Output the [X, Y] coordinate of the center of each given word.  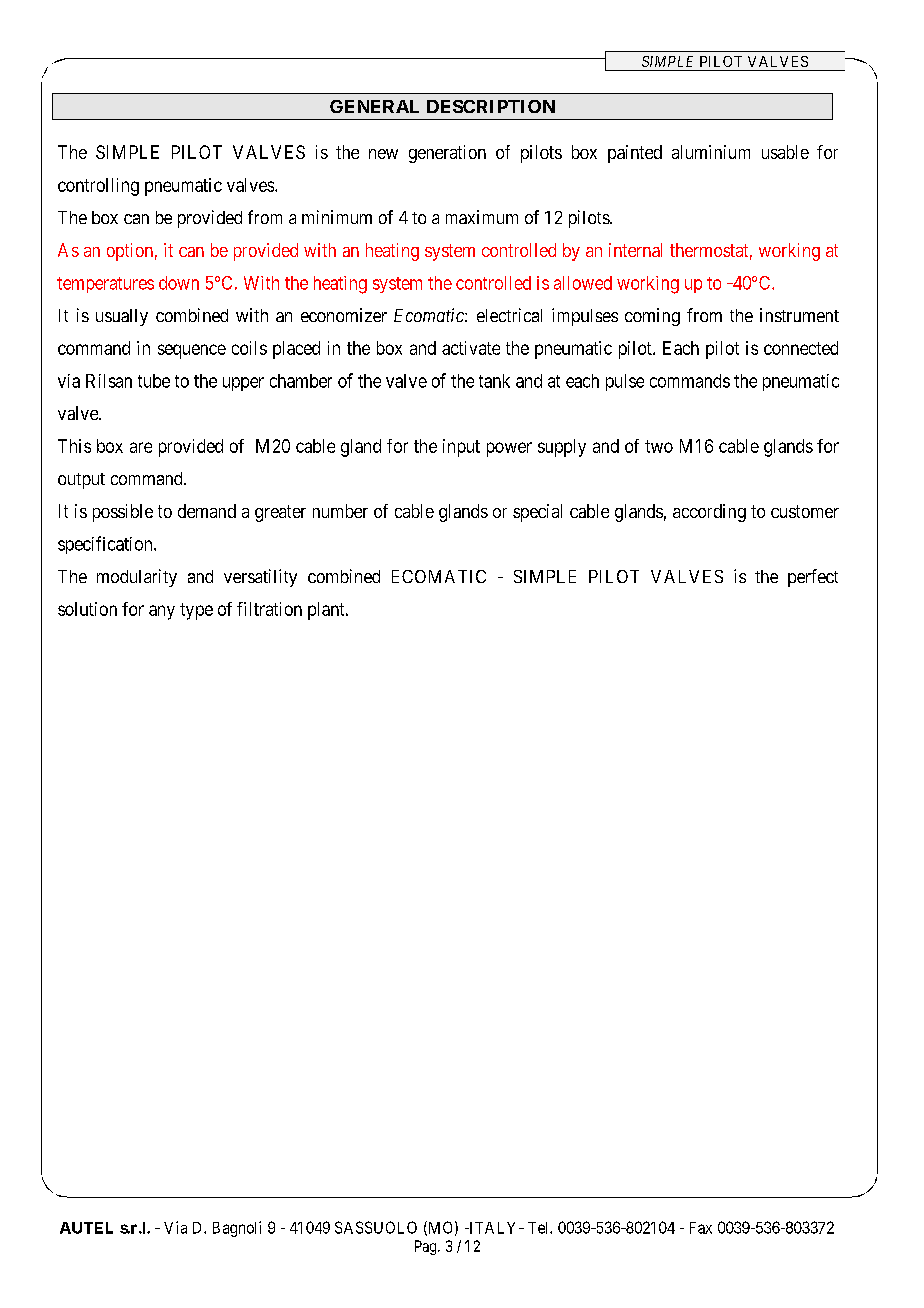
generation [447, 154]
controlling [98, 187]
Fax [701, 1228]
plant [327, 611]
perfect [813, 578]
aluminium [711, 152]
